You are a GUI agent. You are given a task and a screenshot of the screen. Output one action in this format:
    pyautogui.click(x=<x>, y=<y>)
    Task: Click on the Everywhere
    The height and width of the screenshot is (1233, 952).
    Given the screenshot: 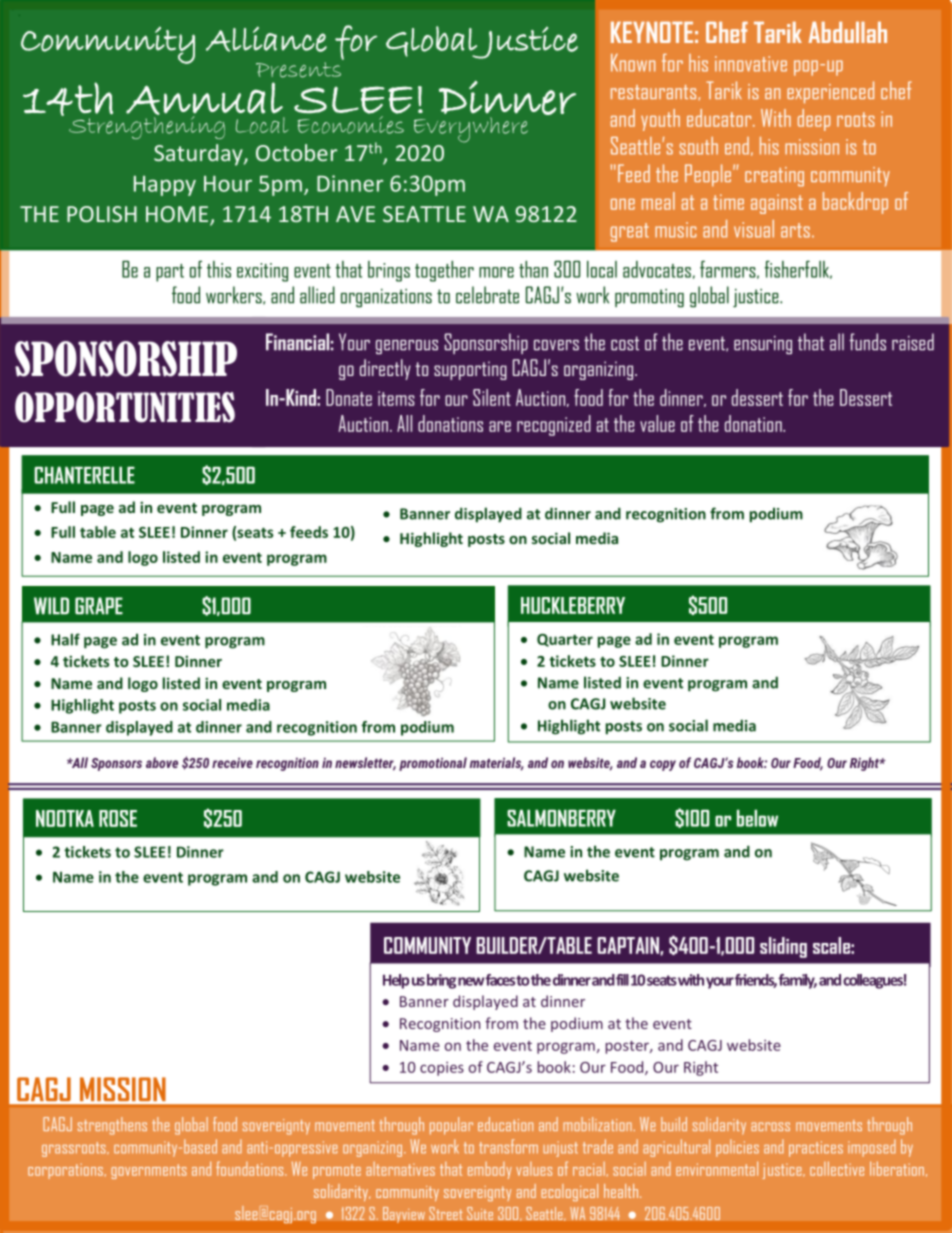 What is the action you would take?
    pyautogui.click(x=471, y=130)
